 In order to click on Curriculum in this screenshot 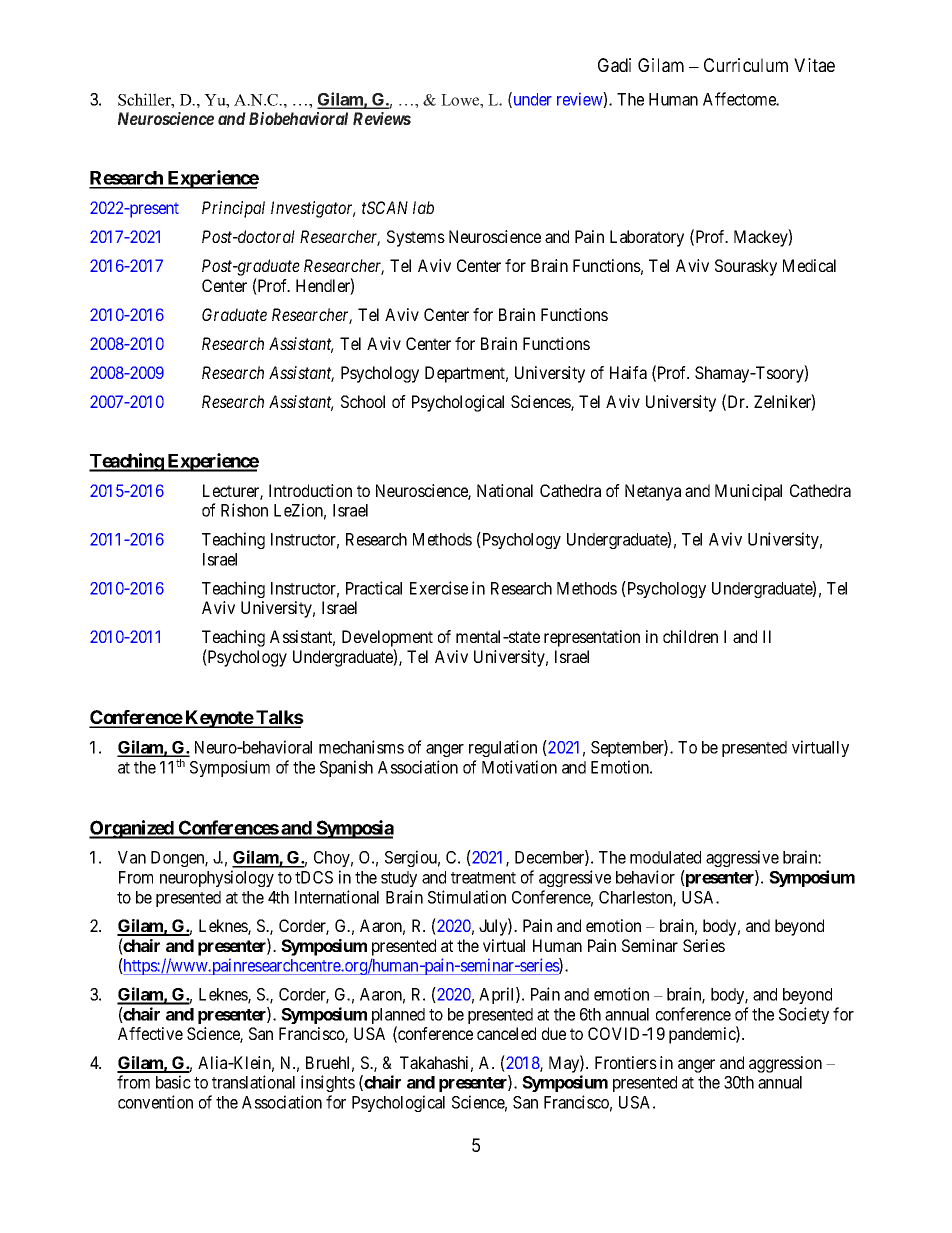, I will do `click(746, 65)`.
